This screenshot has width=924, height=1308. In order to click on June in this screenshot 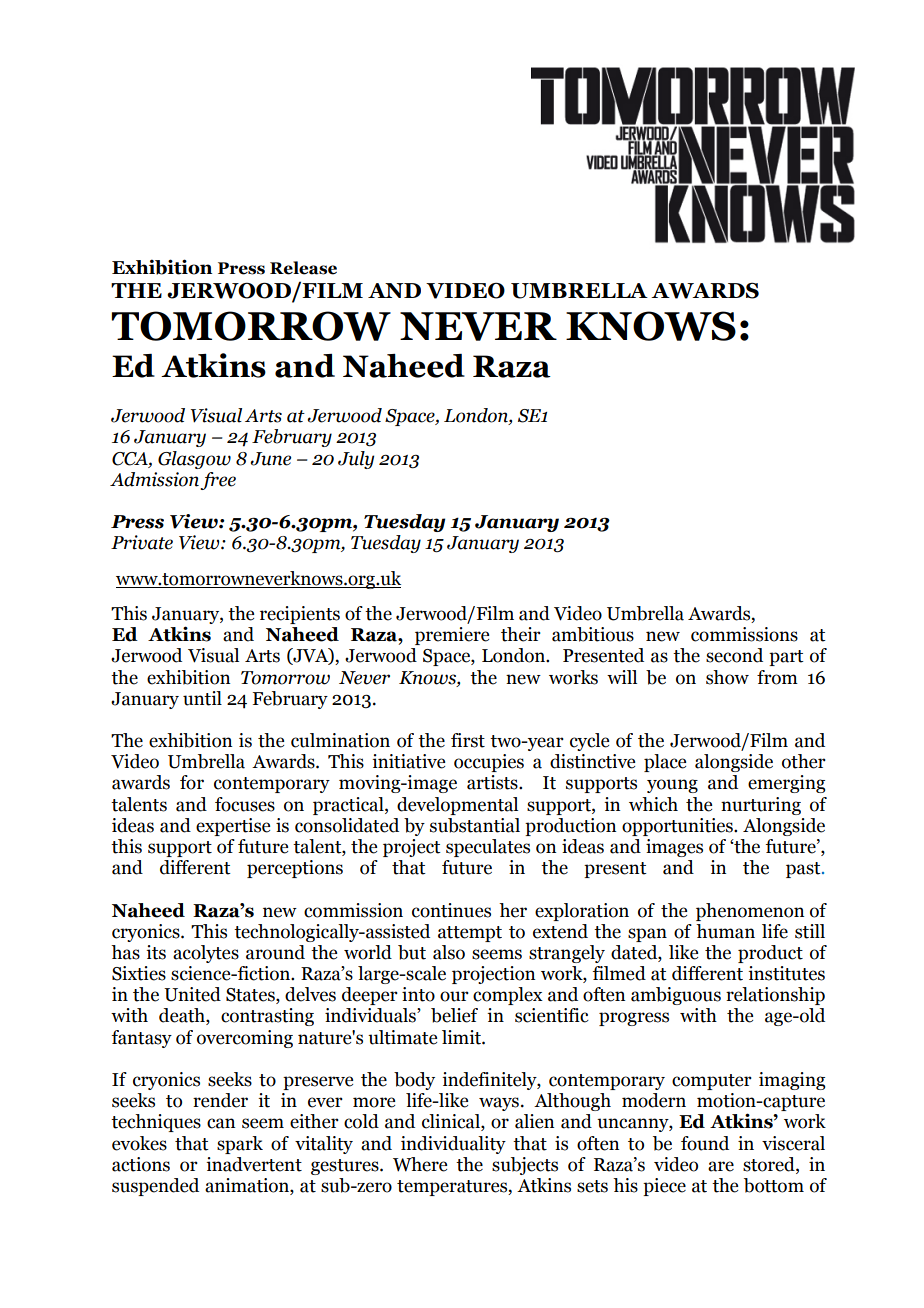, I will do `click(270, 459)`.
